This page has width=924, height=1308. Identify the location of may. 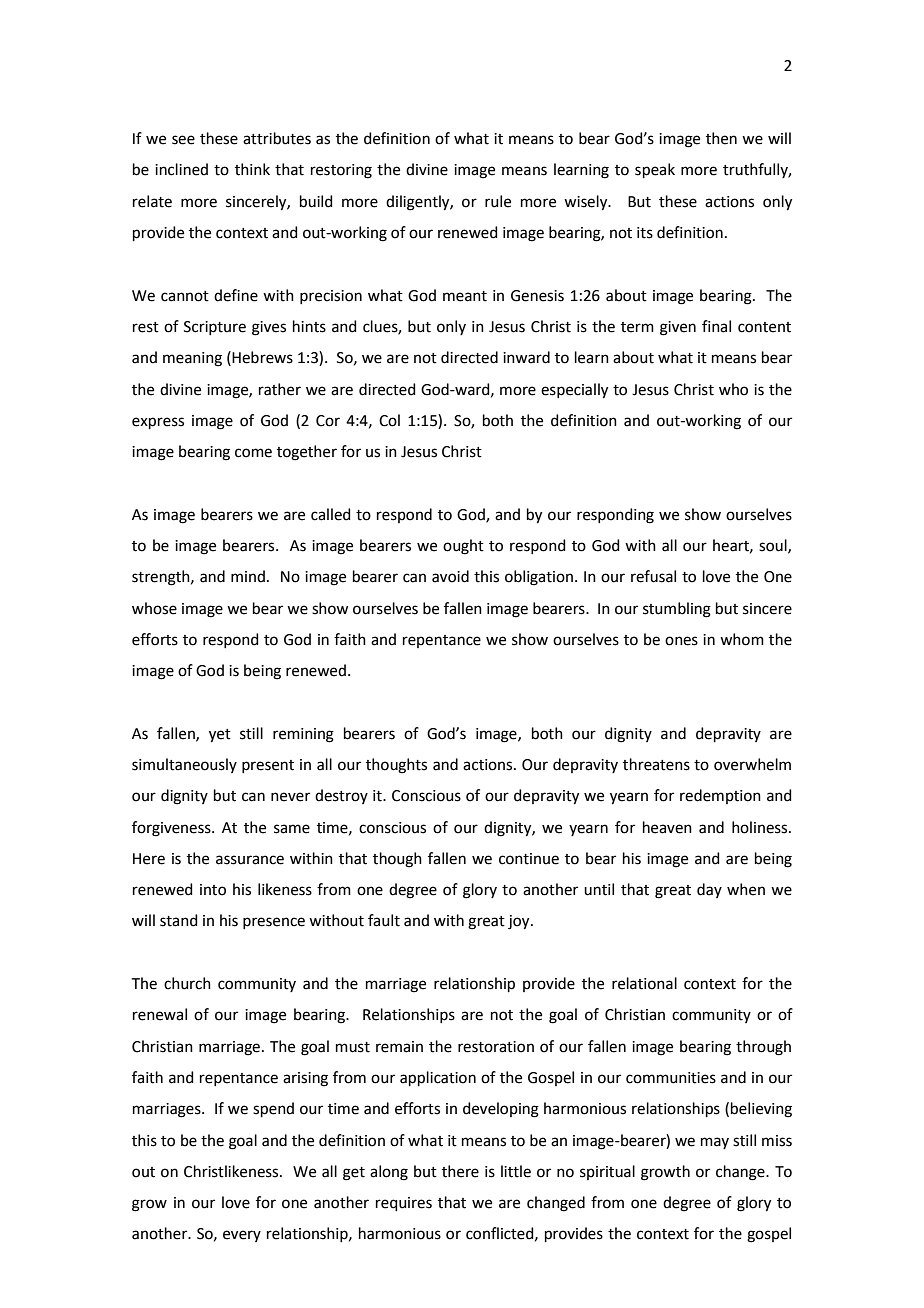
(715, 1143).
